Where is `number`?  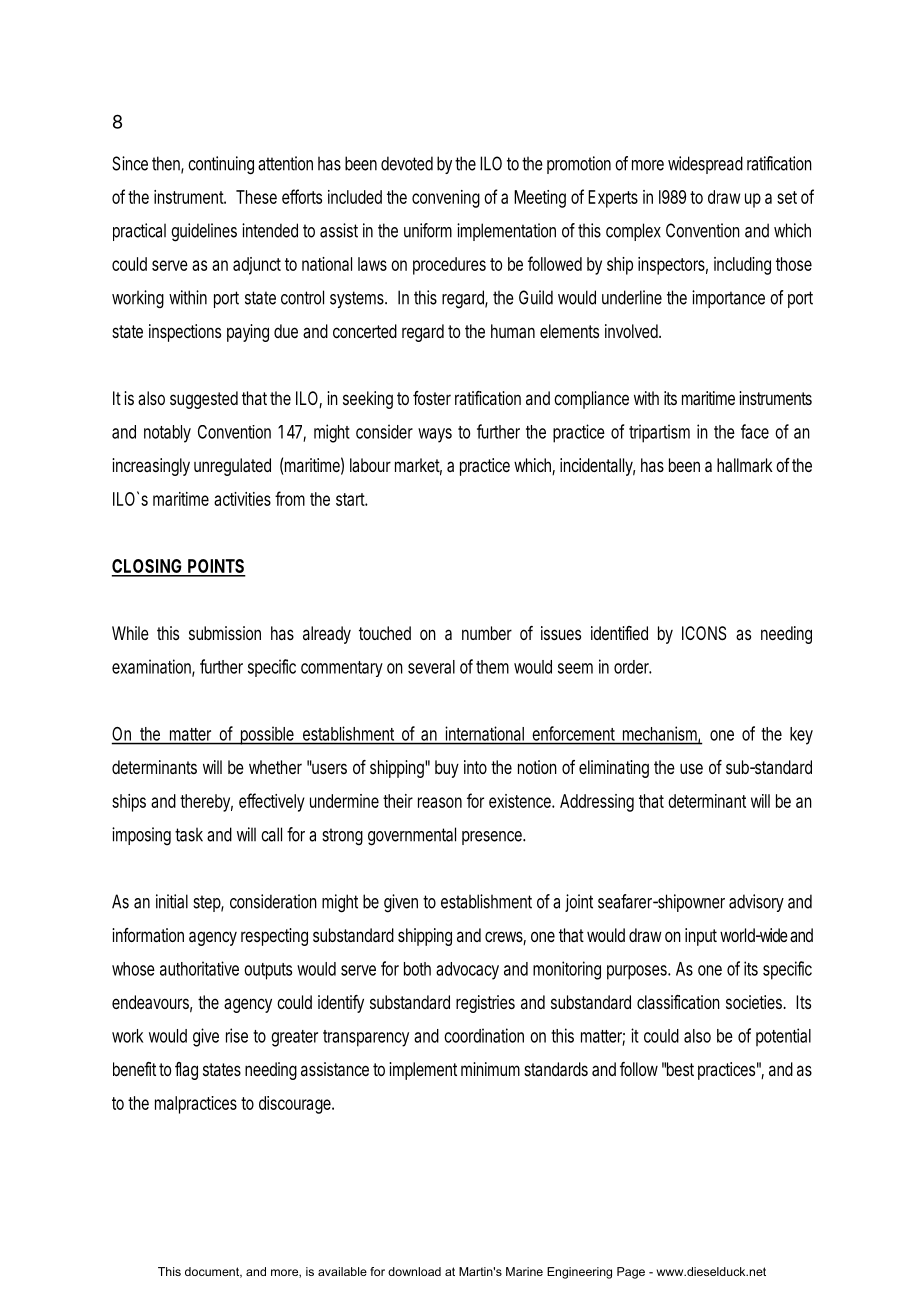
number is located at coordinates (487, 633).
